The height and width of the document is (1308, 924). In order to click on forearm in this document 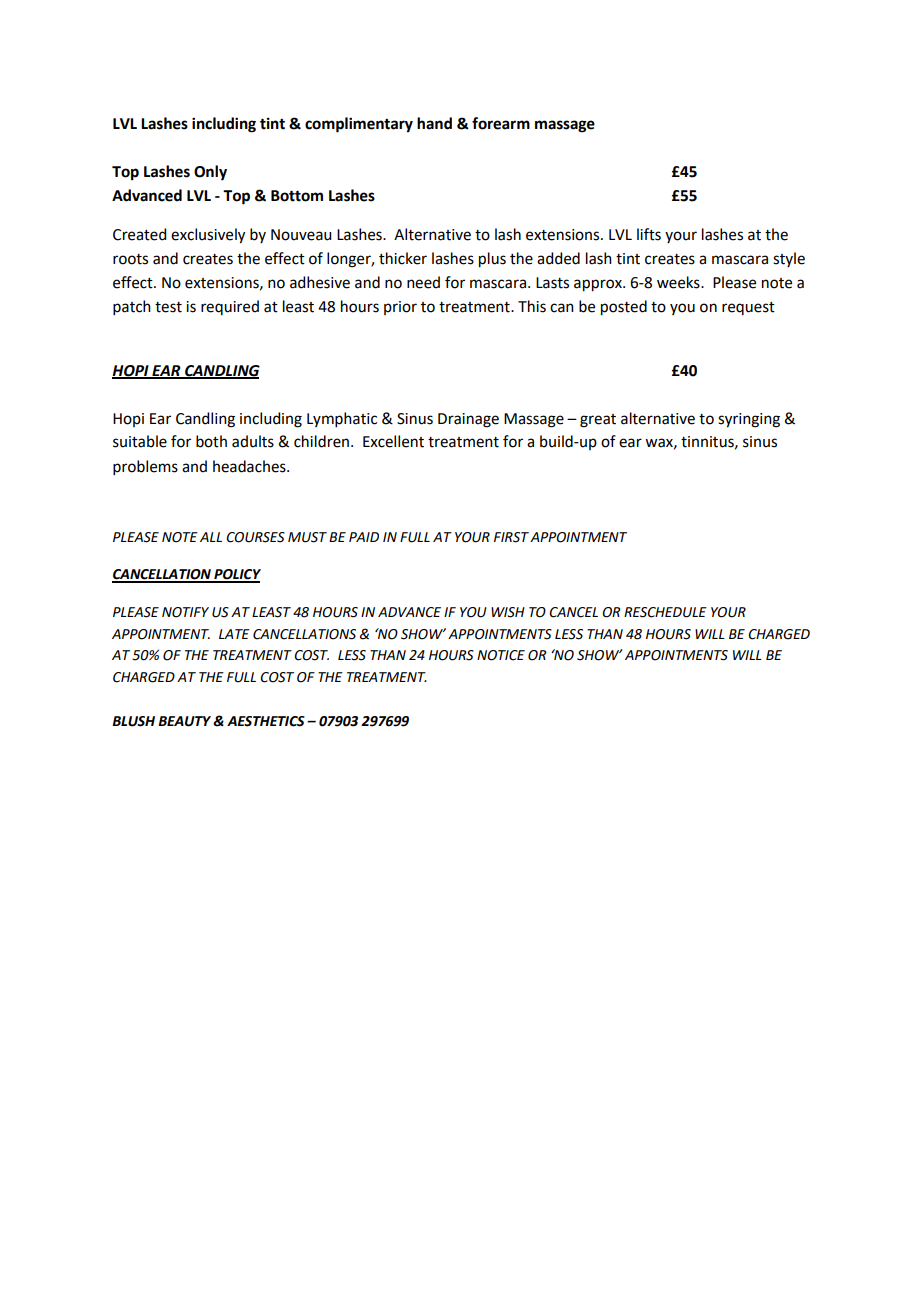, I will do `click(501, 123)`.
